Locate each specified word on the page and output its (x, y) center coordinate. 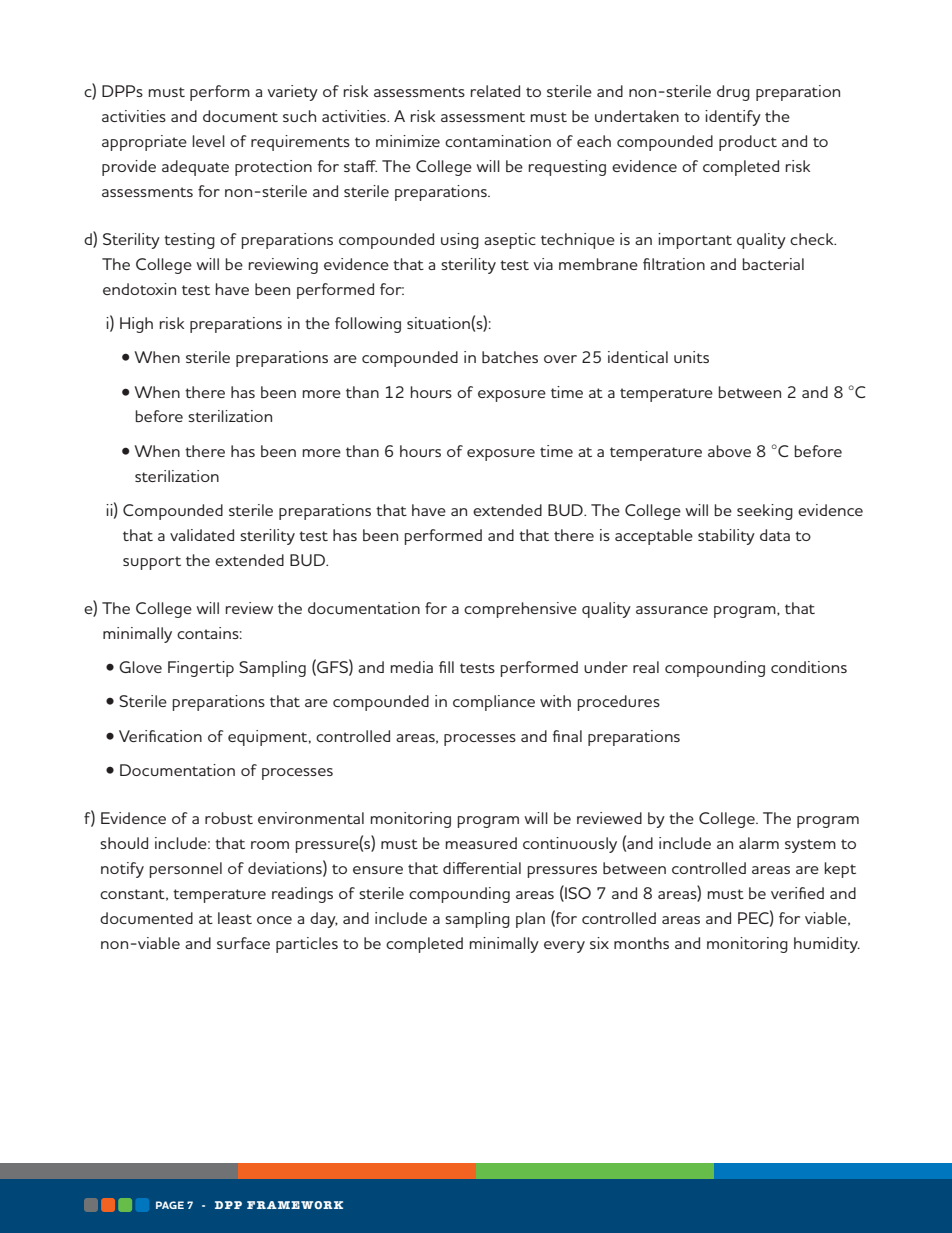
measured (481, 843)
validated (202, 535)
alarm (759, 843)
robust (229, 818)
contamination (498, 141)
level (208, 141)
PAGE (170, 1205)
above (729, 451)
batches (510, 357)
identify (733, 118)
